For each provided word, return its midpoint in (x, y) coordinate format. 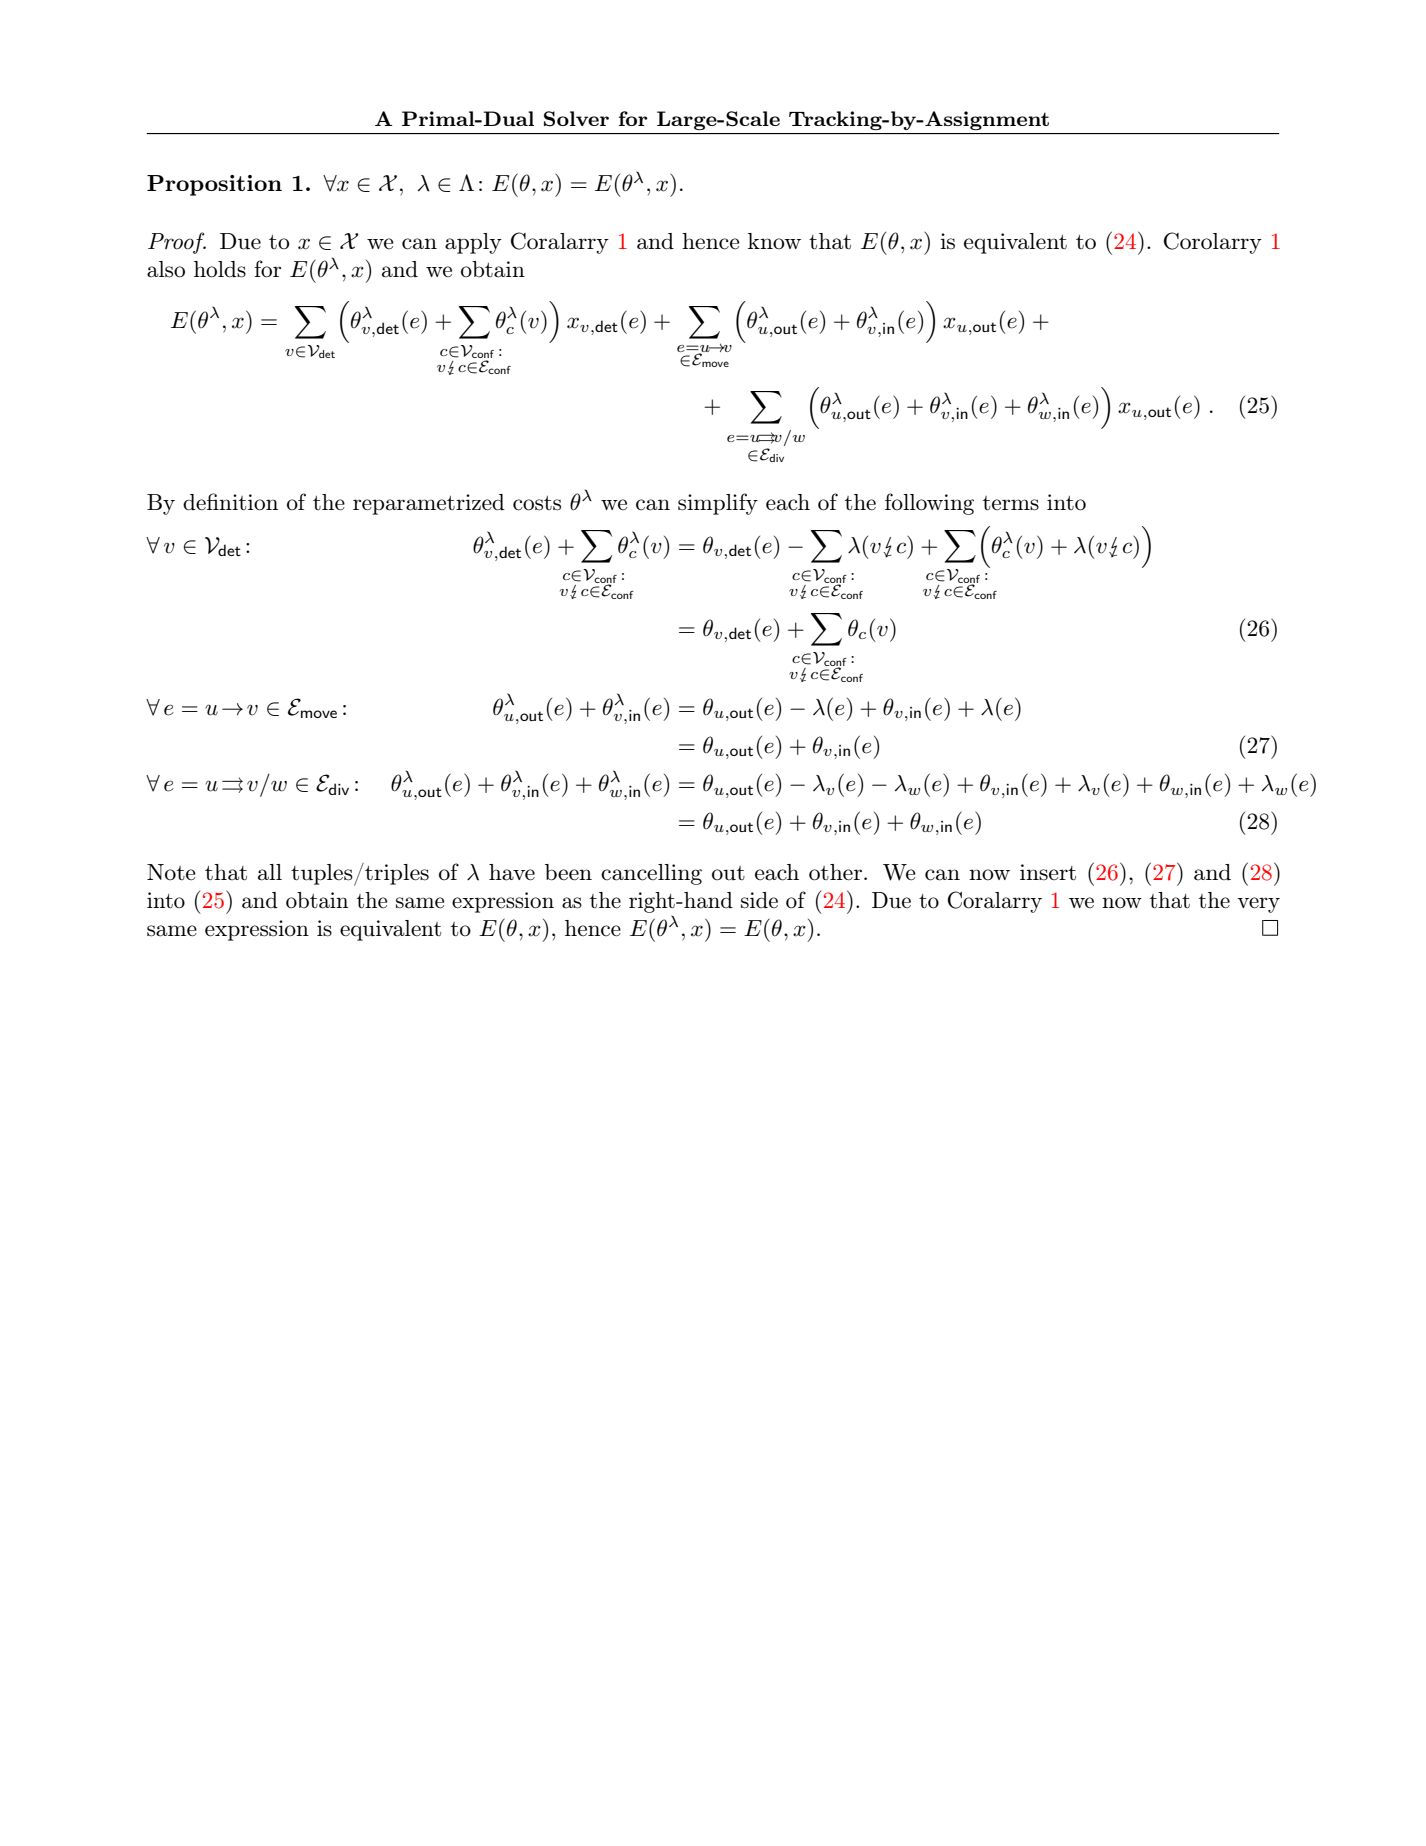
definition (230, 502)
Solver (576, 119)
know (774, 241)
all (270, 872)
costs (537, 503)
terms (1011, 503)
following (929, 504)
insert (1048, 872)
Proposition (214, 185)
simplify (718, 504)
